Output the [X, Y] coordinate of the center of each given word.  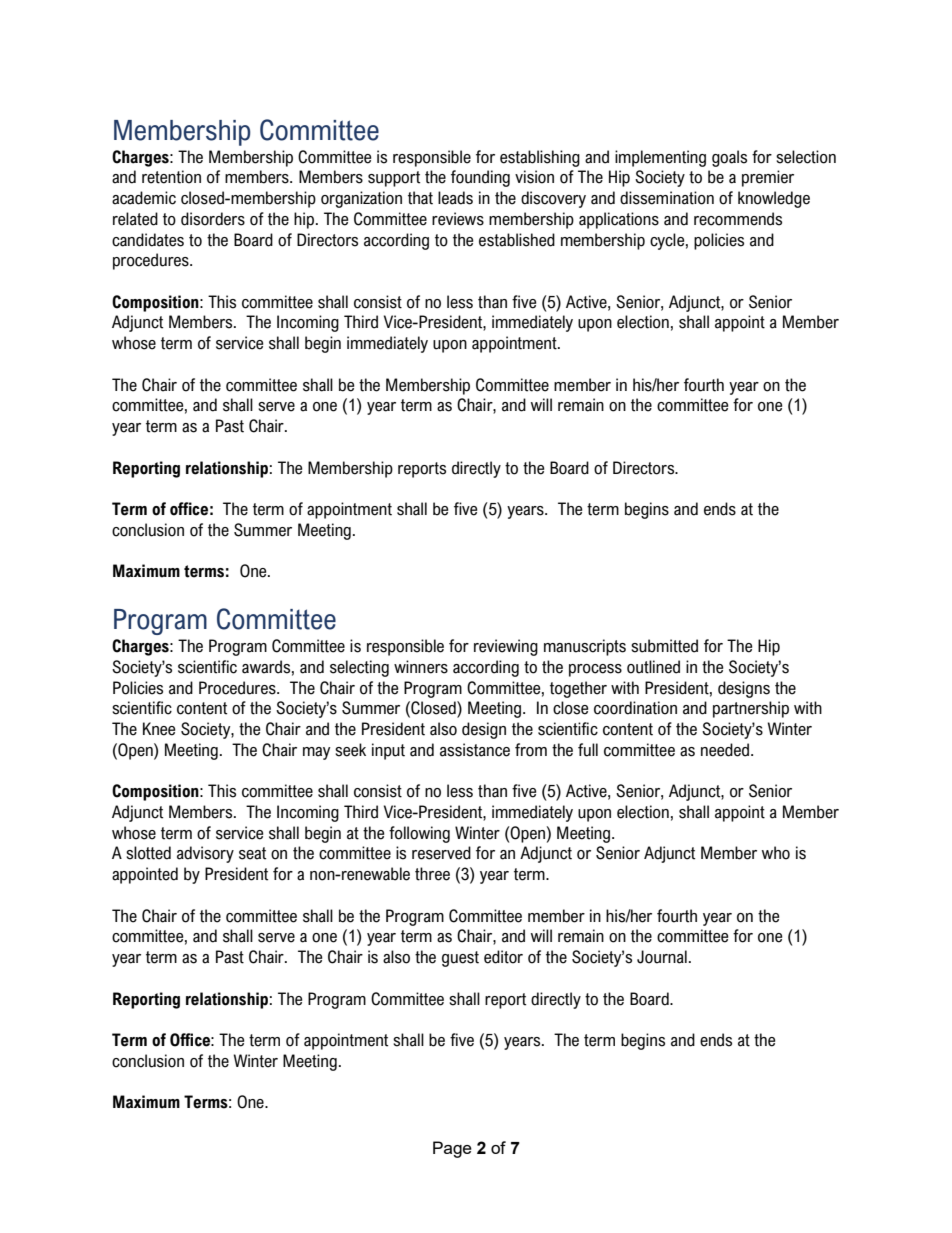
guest [460, 959]
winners [421, 667]
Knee [159, 729]
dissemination [667, 198]
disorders [213, 219]
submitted [664, 646]
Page [452, 1149]
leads [455, 198]
